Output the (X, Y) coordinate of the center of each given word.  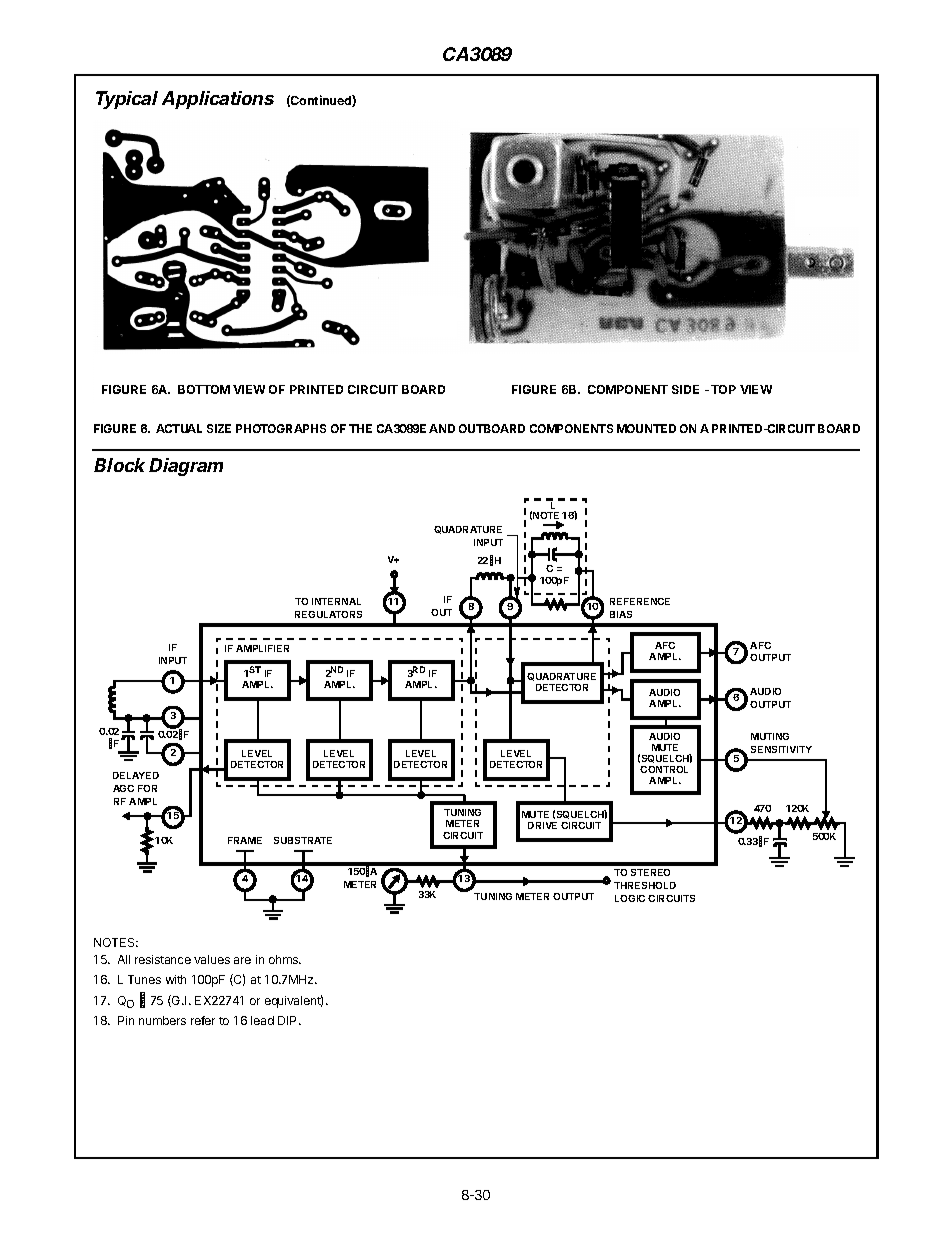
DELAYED (136, 775)
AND (442, 428)
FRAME (245, 840)
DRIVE (542, 825)
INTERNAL (336, 601)
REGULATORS (328, 614)
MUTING (770, 736)
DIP (289, 1020)
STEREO (650, 872)
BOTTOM (204, 389)
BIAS (621, 614)
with (176, 979)
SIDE (685, 389)
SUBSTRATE (303, 840)
